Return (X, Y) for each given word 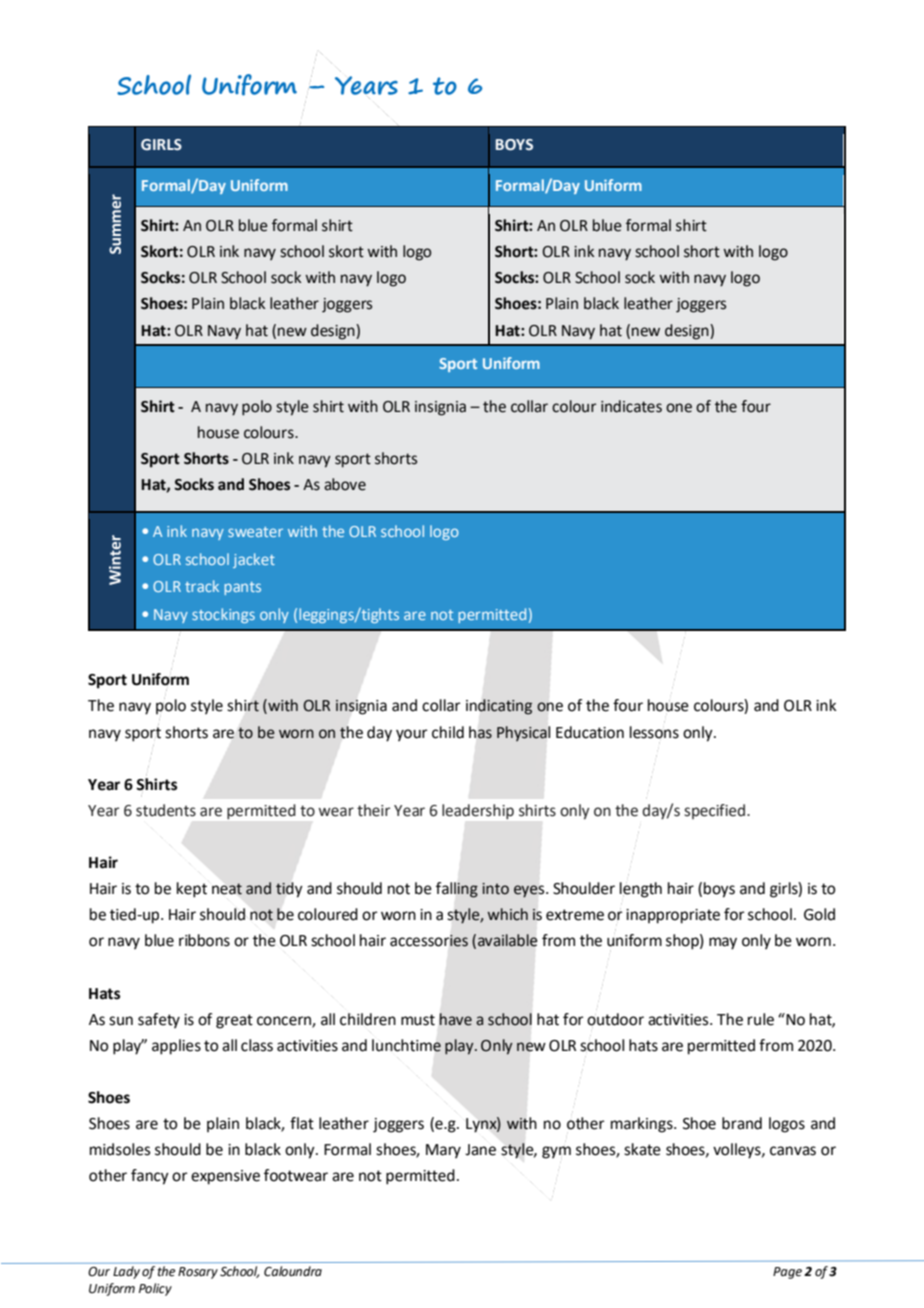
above (345, 484)
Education (590, 732)
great (234, 1021)
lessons (654, 732)
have (456, 1019)
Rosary (198, 1273)
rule (761, 1019)
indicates (631, 406)
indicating (499, 707)
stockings (223, 615)
